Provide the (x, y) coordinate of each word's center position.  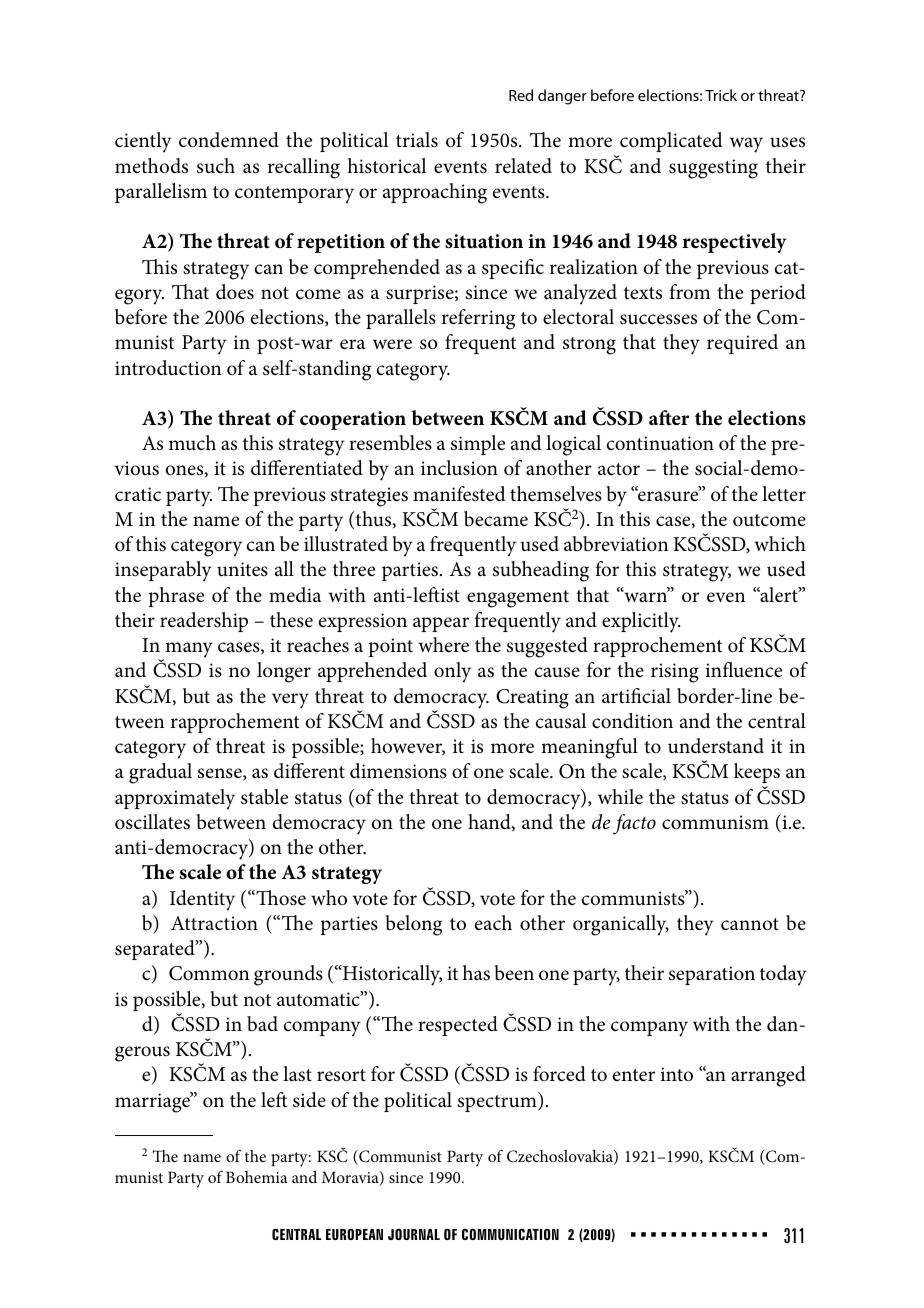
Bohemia (257, 1177)
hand (490, 822)
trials (417, 140)
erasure (668, 495)
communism (715, 822)
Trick (721, 95)
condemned (229, 140)
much (192, 443)
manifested (459, 494)
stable (264, 797)
